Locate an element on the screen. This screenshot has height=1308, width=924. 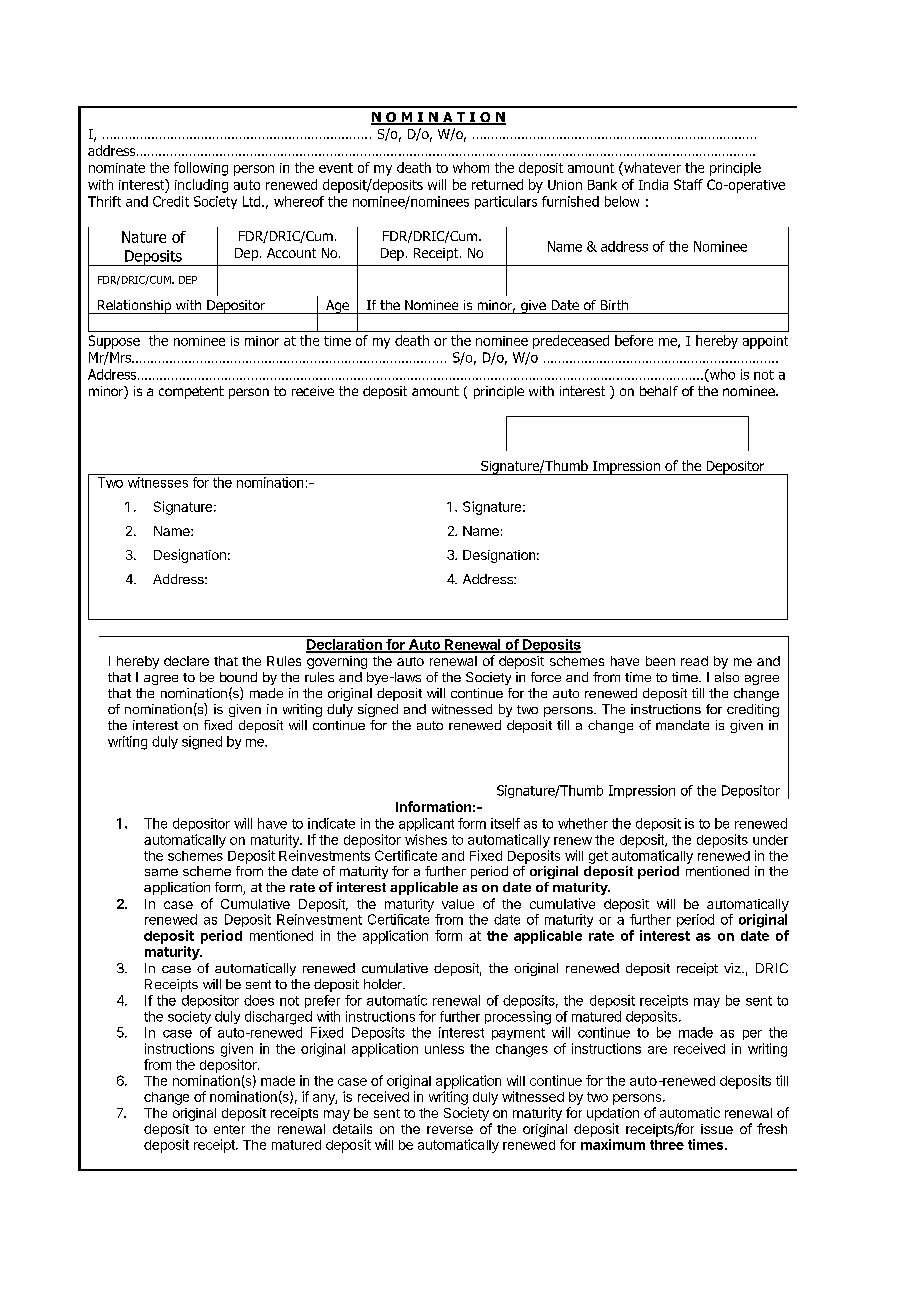
competent is located at coordinates (191, 392).
